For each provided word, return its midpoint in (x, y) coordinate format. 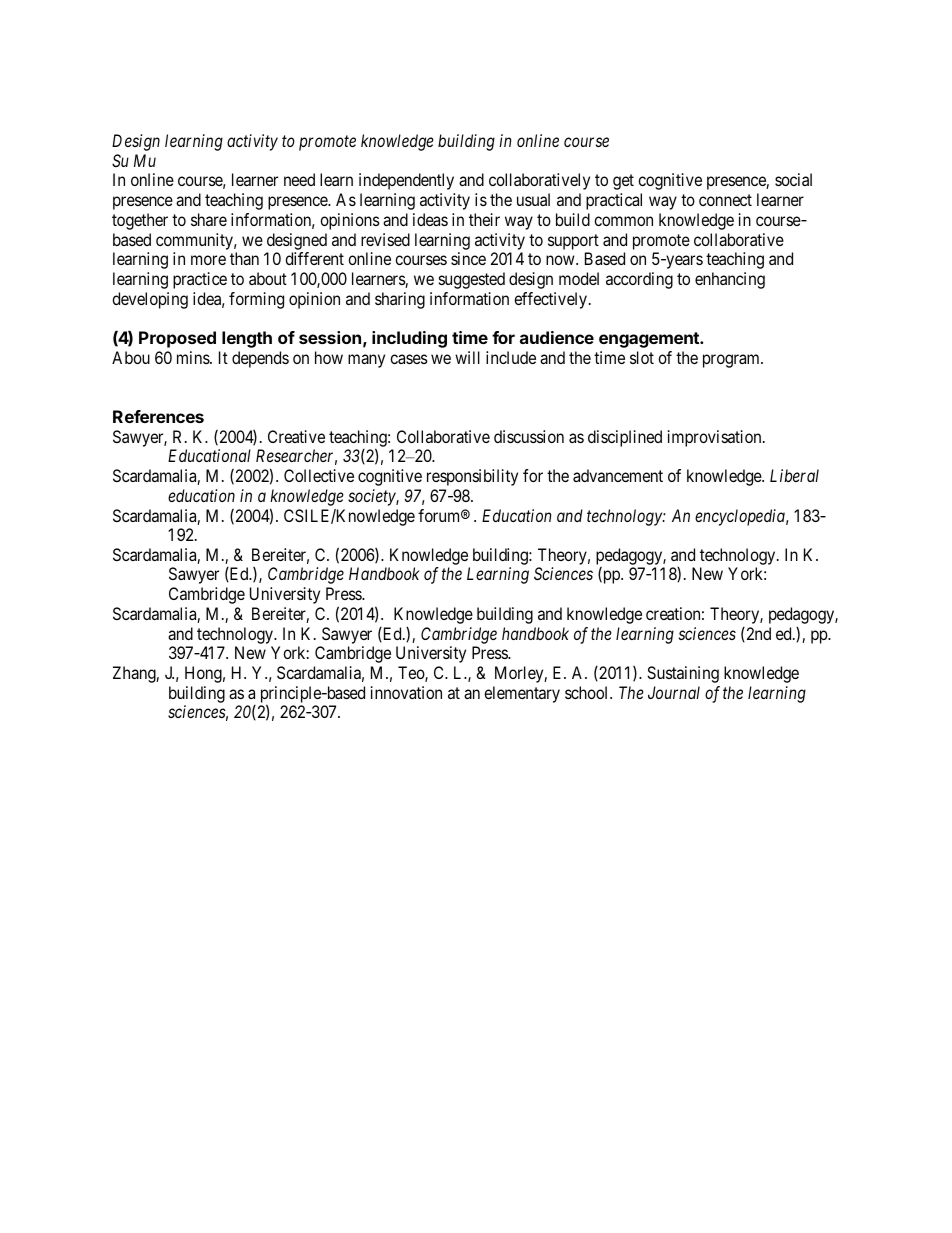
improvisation (716, 438)
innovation (406, 692)
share (209, 219)
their (484, 219)
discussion (529, 436)
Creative (296, 436)
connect (725, 200)
